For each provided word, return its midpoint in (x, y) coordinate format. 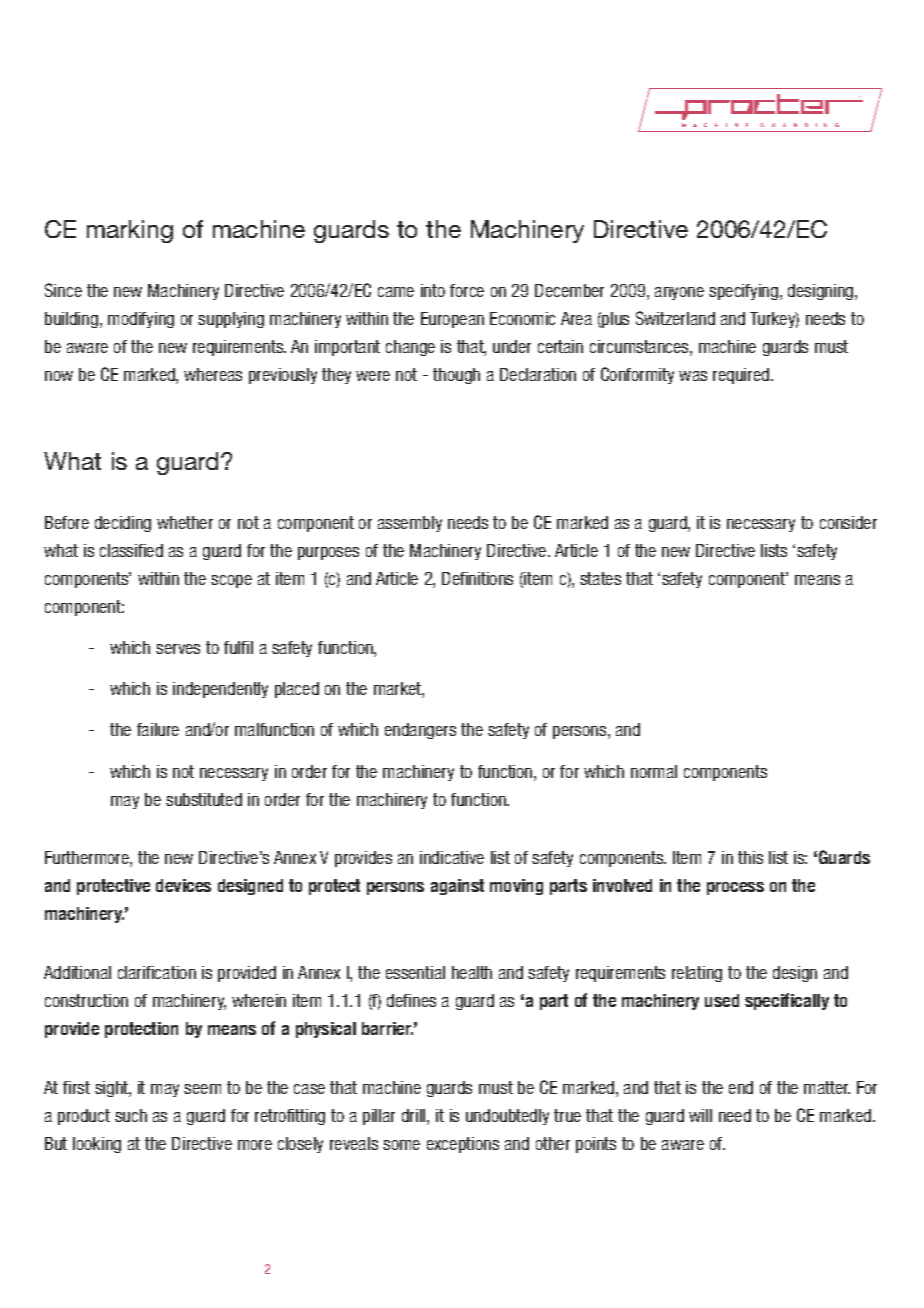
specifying (743, 292)
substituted (204, 799)
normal (654, 771)
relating (697, 974)
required (741, 376)
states (600, 578)
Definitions (477, 578)
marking (130, 231)
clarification (157, 972)
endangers (420, 731)
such (131, 1115)
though (456, 376)
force (467, 290)
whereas (213, 374)
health (472, 972)
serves (178, 649)
